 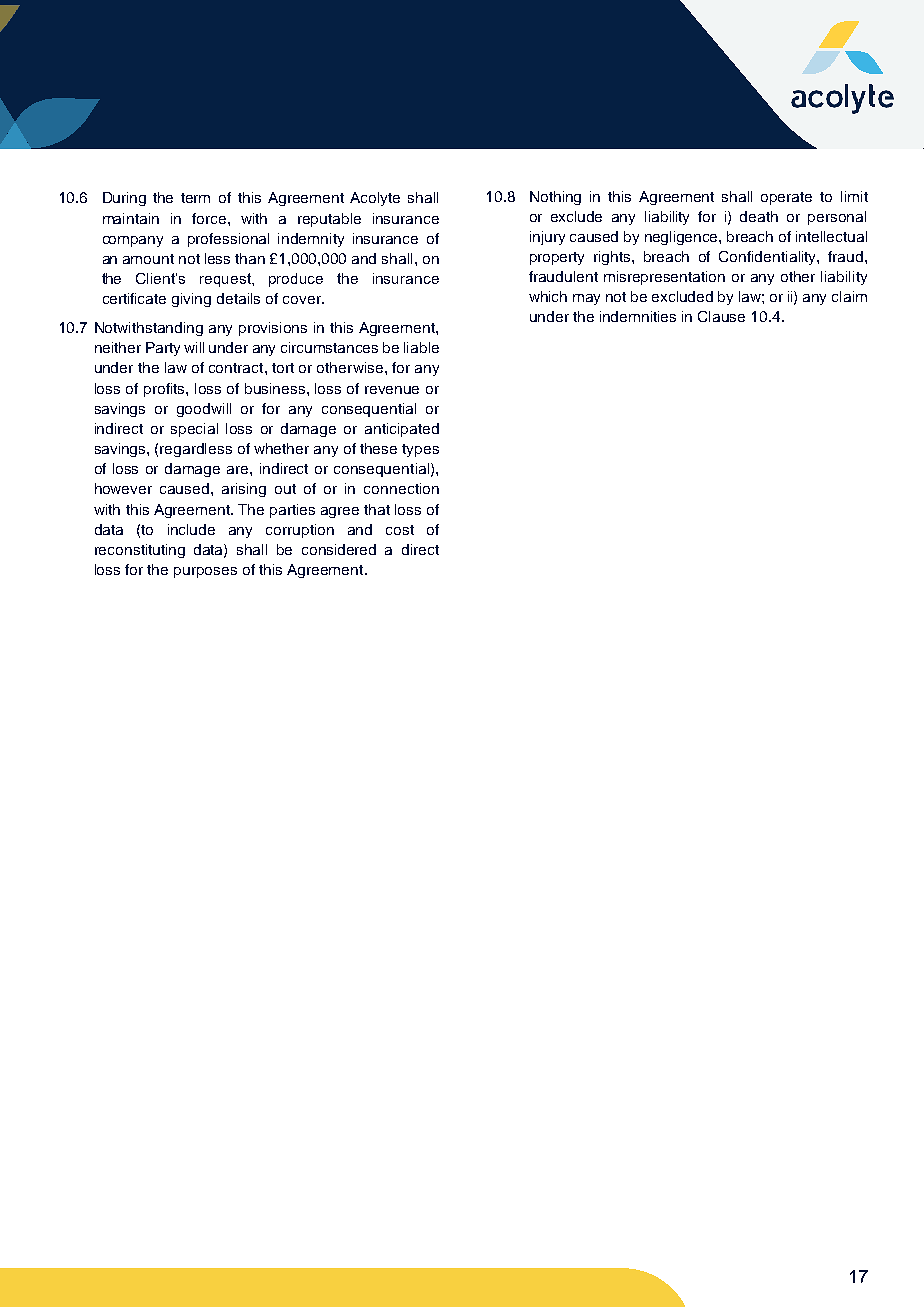 I want to click on Nothing, so click(x=555, y=198).
